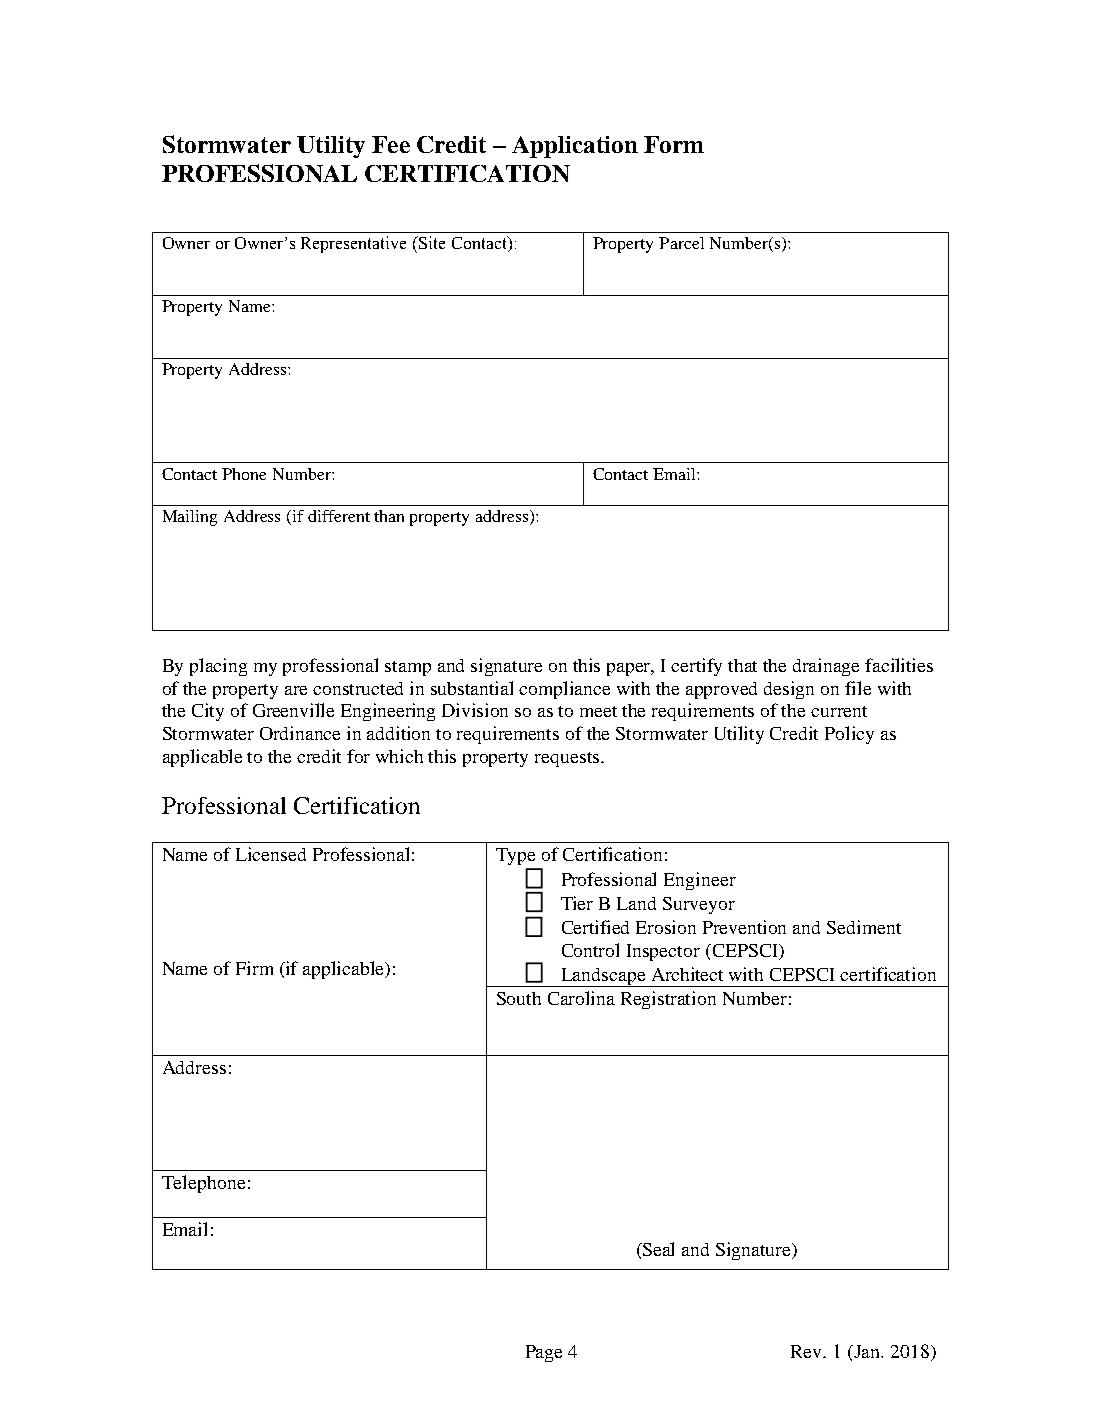 This document has width=1102, height=1427. What do you see at coordinates (575, 147) in the document?
I see `Application` at bounding box center [575, 147].
